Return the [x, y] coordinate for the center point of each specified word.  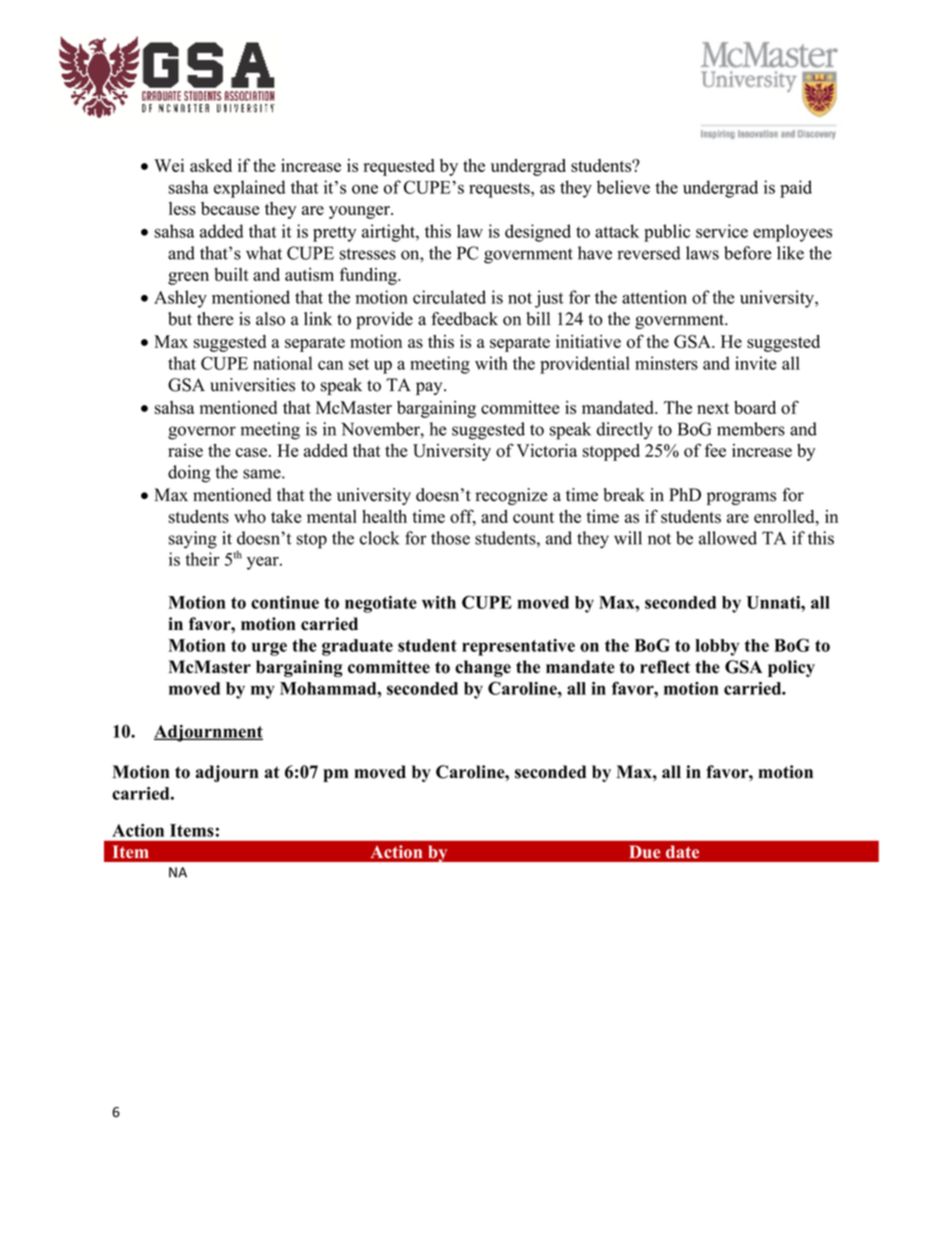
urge [269, 649]
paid [796, 189]
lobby [717, 647]
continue [285, 602]
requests [500, 190]
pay [430, 388]
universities [252, 385]
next [713, 408]
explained [249, 189]
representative [518, 647]
